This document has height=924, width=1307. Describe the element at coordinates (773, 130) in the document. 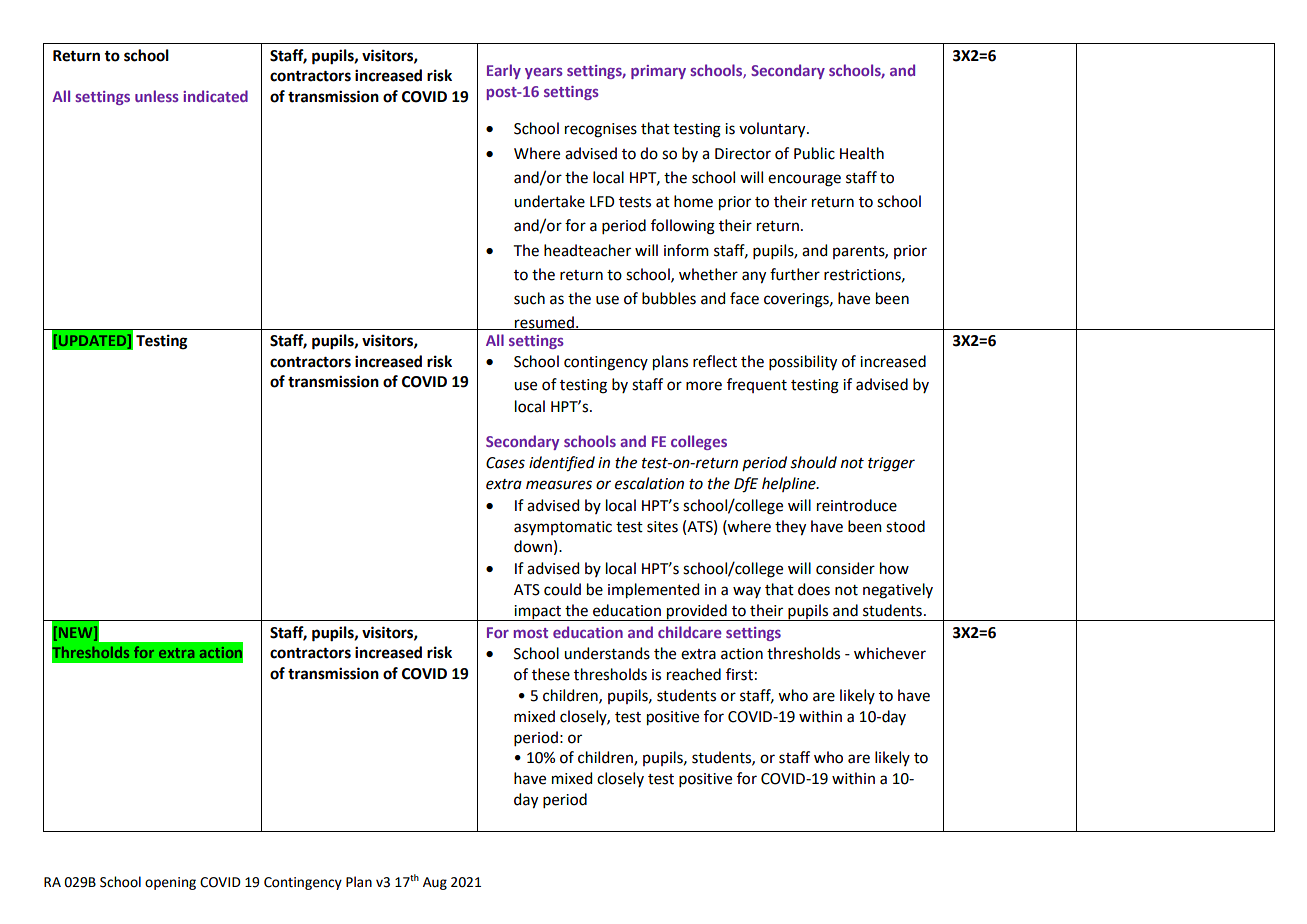

I see `voluntary` at that location.
